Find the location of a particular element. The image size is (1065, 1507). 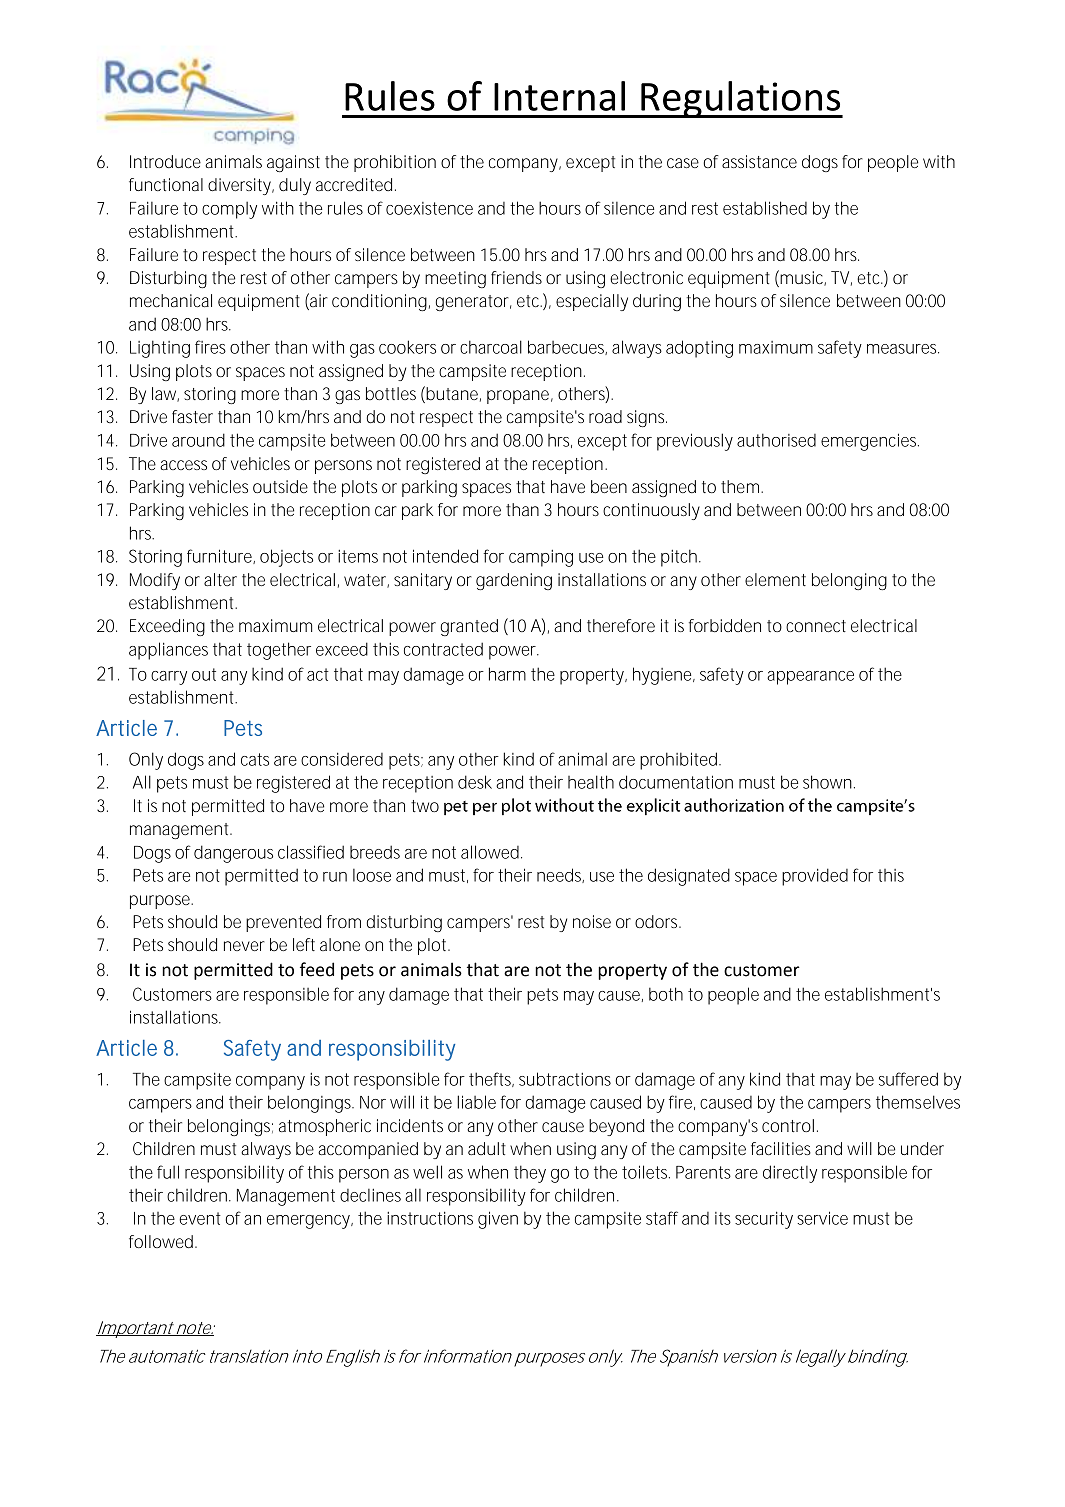

Internal is located at coordinates (559, 96).
